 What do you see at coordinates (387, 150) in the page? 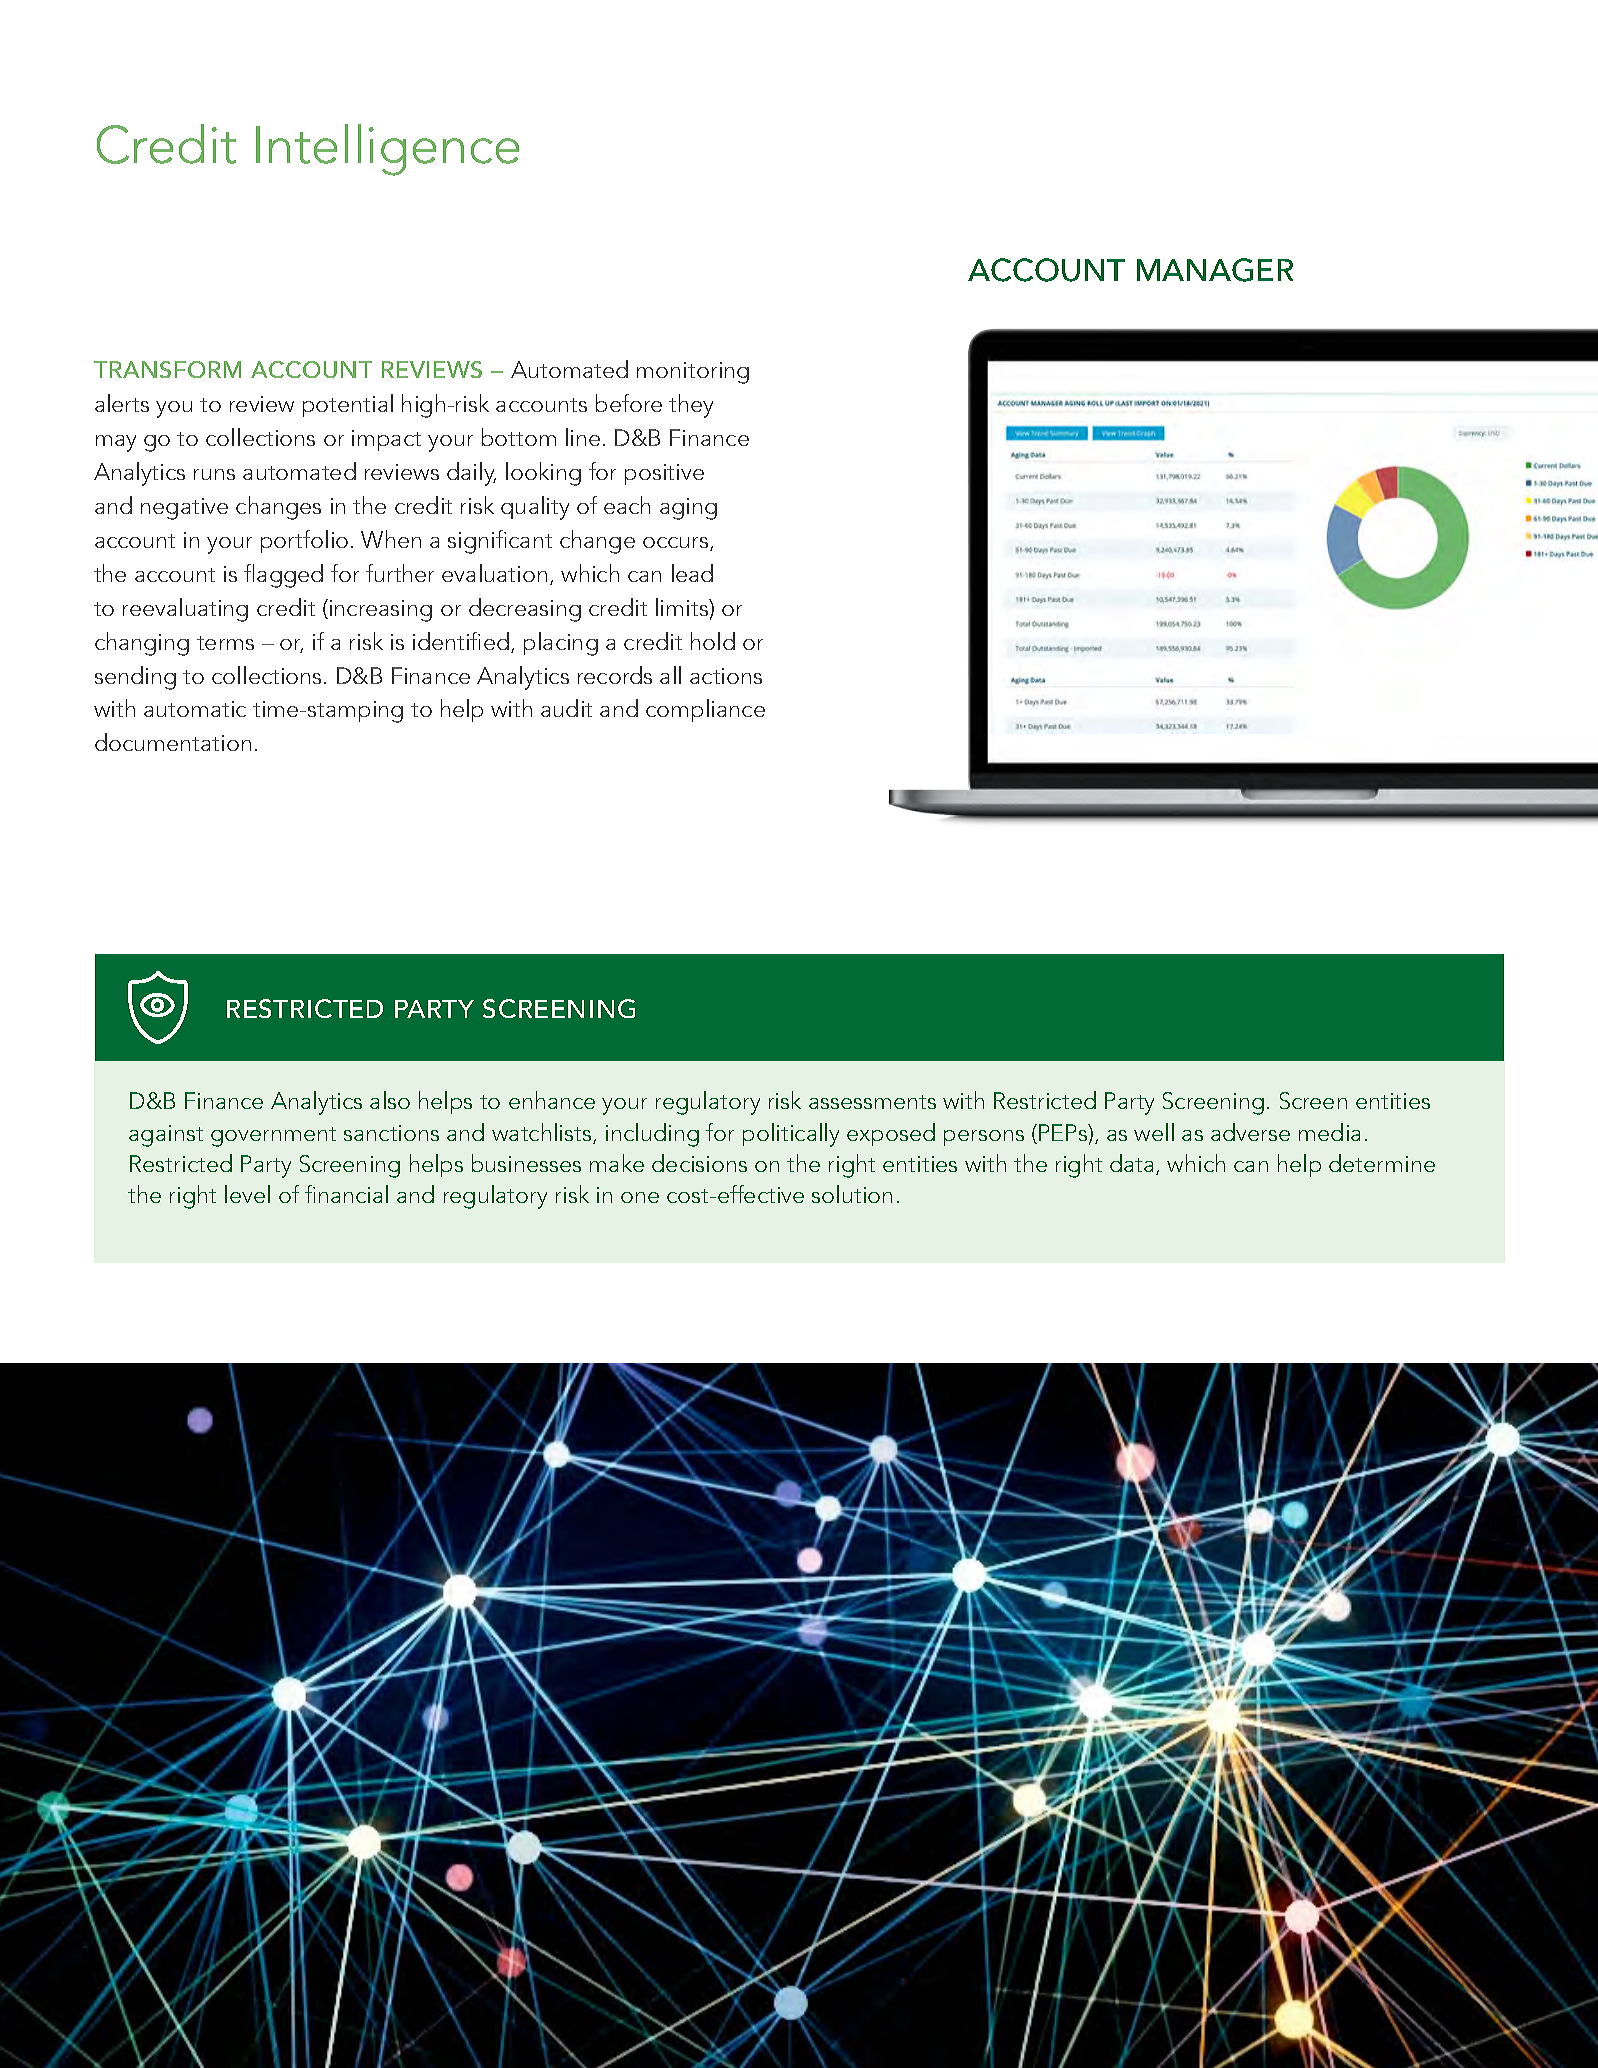
I see `Intelligence` at bounding box center [387, 150].
